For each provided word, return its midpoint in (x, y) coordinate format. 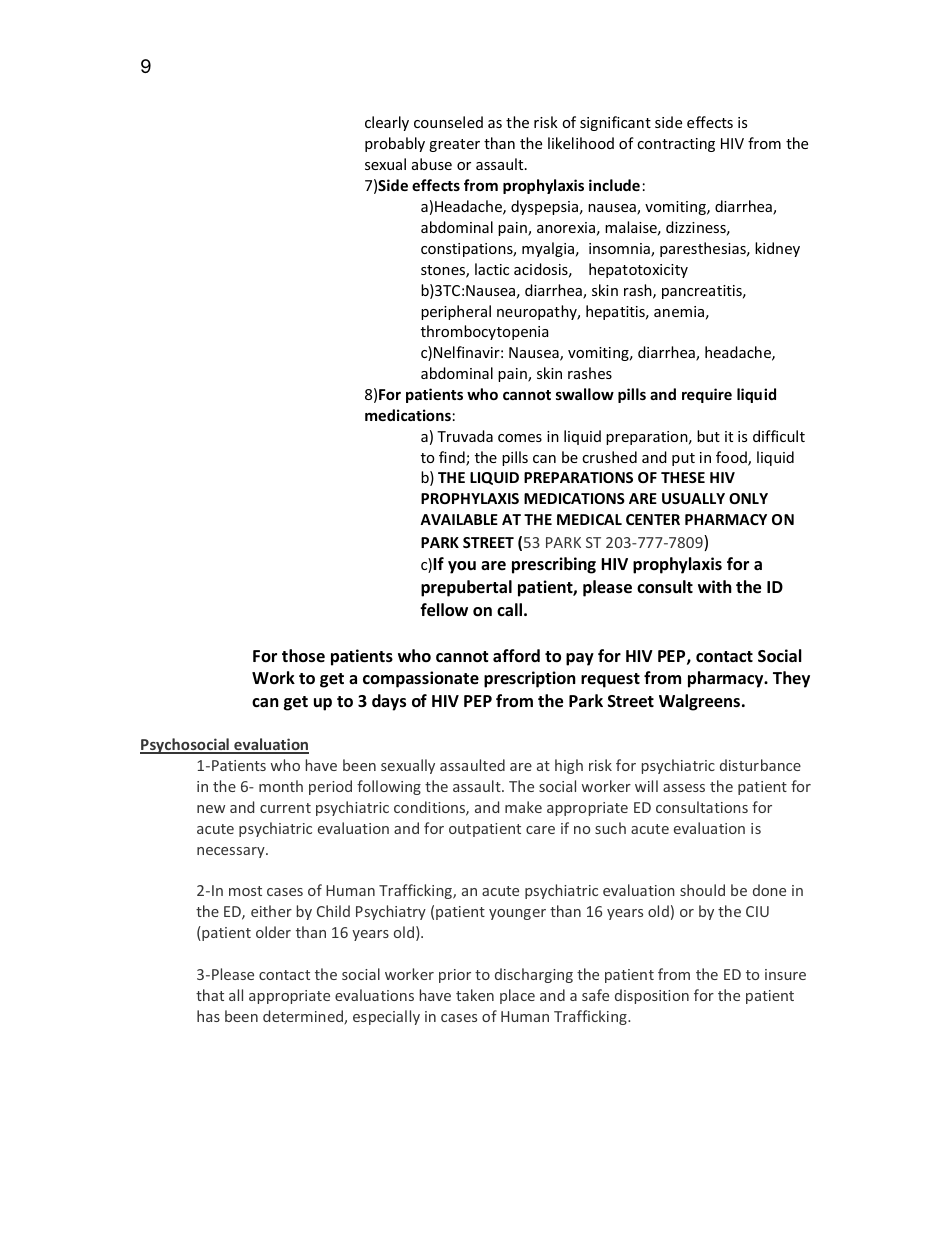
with (715, 586)
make (523, 807)
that (210, 995)
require (707, 395)
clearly (387, 123)
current (285, 808)
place (517, 996)
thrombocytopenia (484, 332)
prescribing (554, 565)
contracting (676, 145)
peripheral (456, 312)
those (303, 656)
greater (454, 145)
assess (684, 788)
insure (785, 974)
